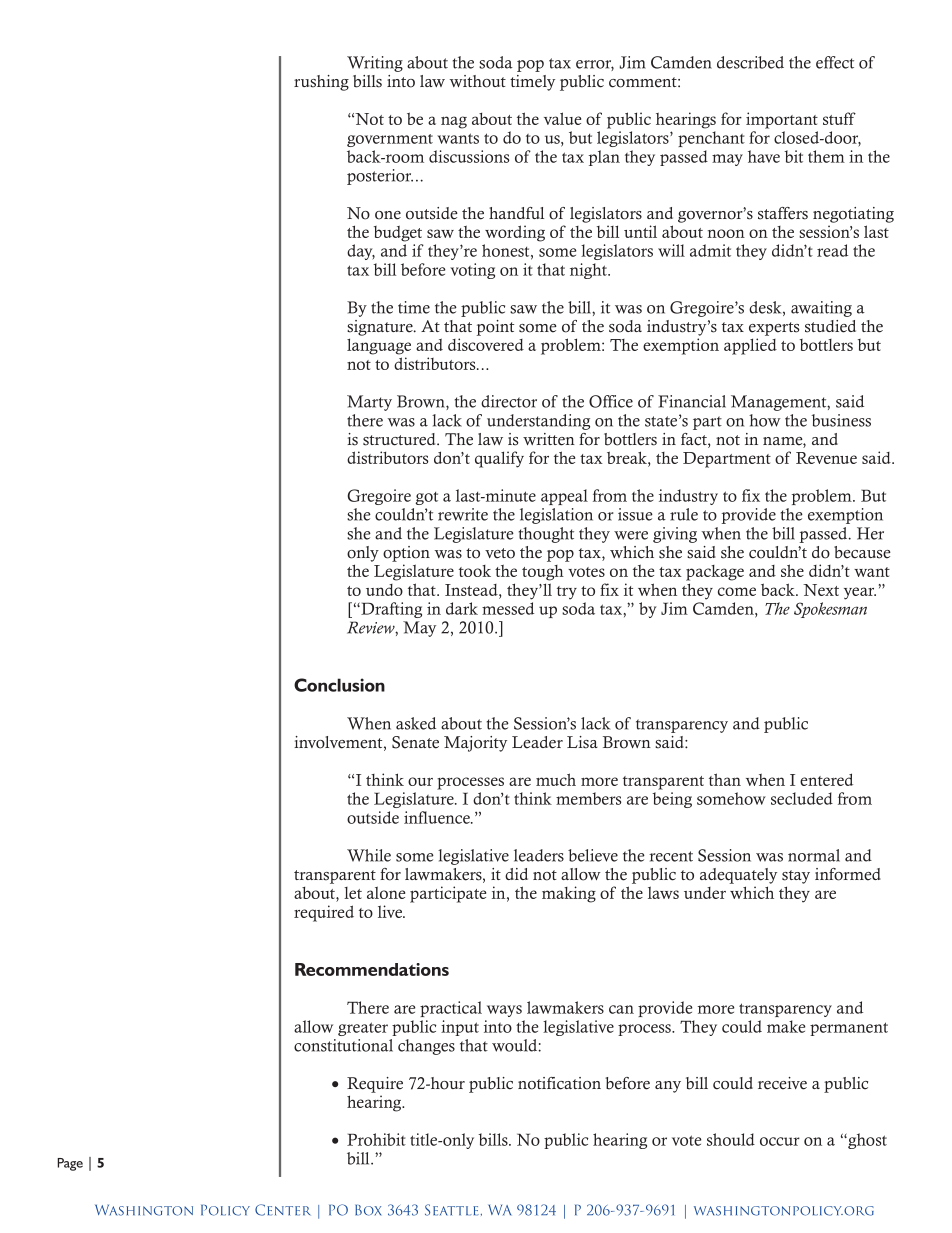  Describe the element at coordinates (452, 1210) in the page. I see `Seattle` at that location.
